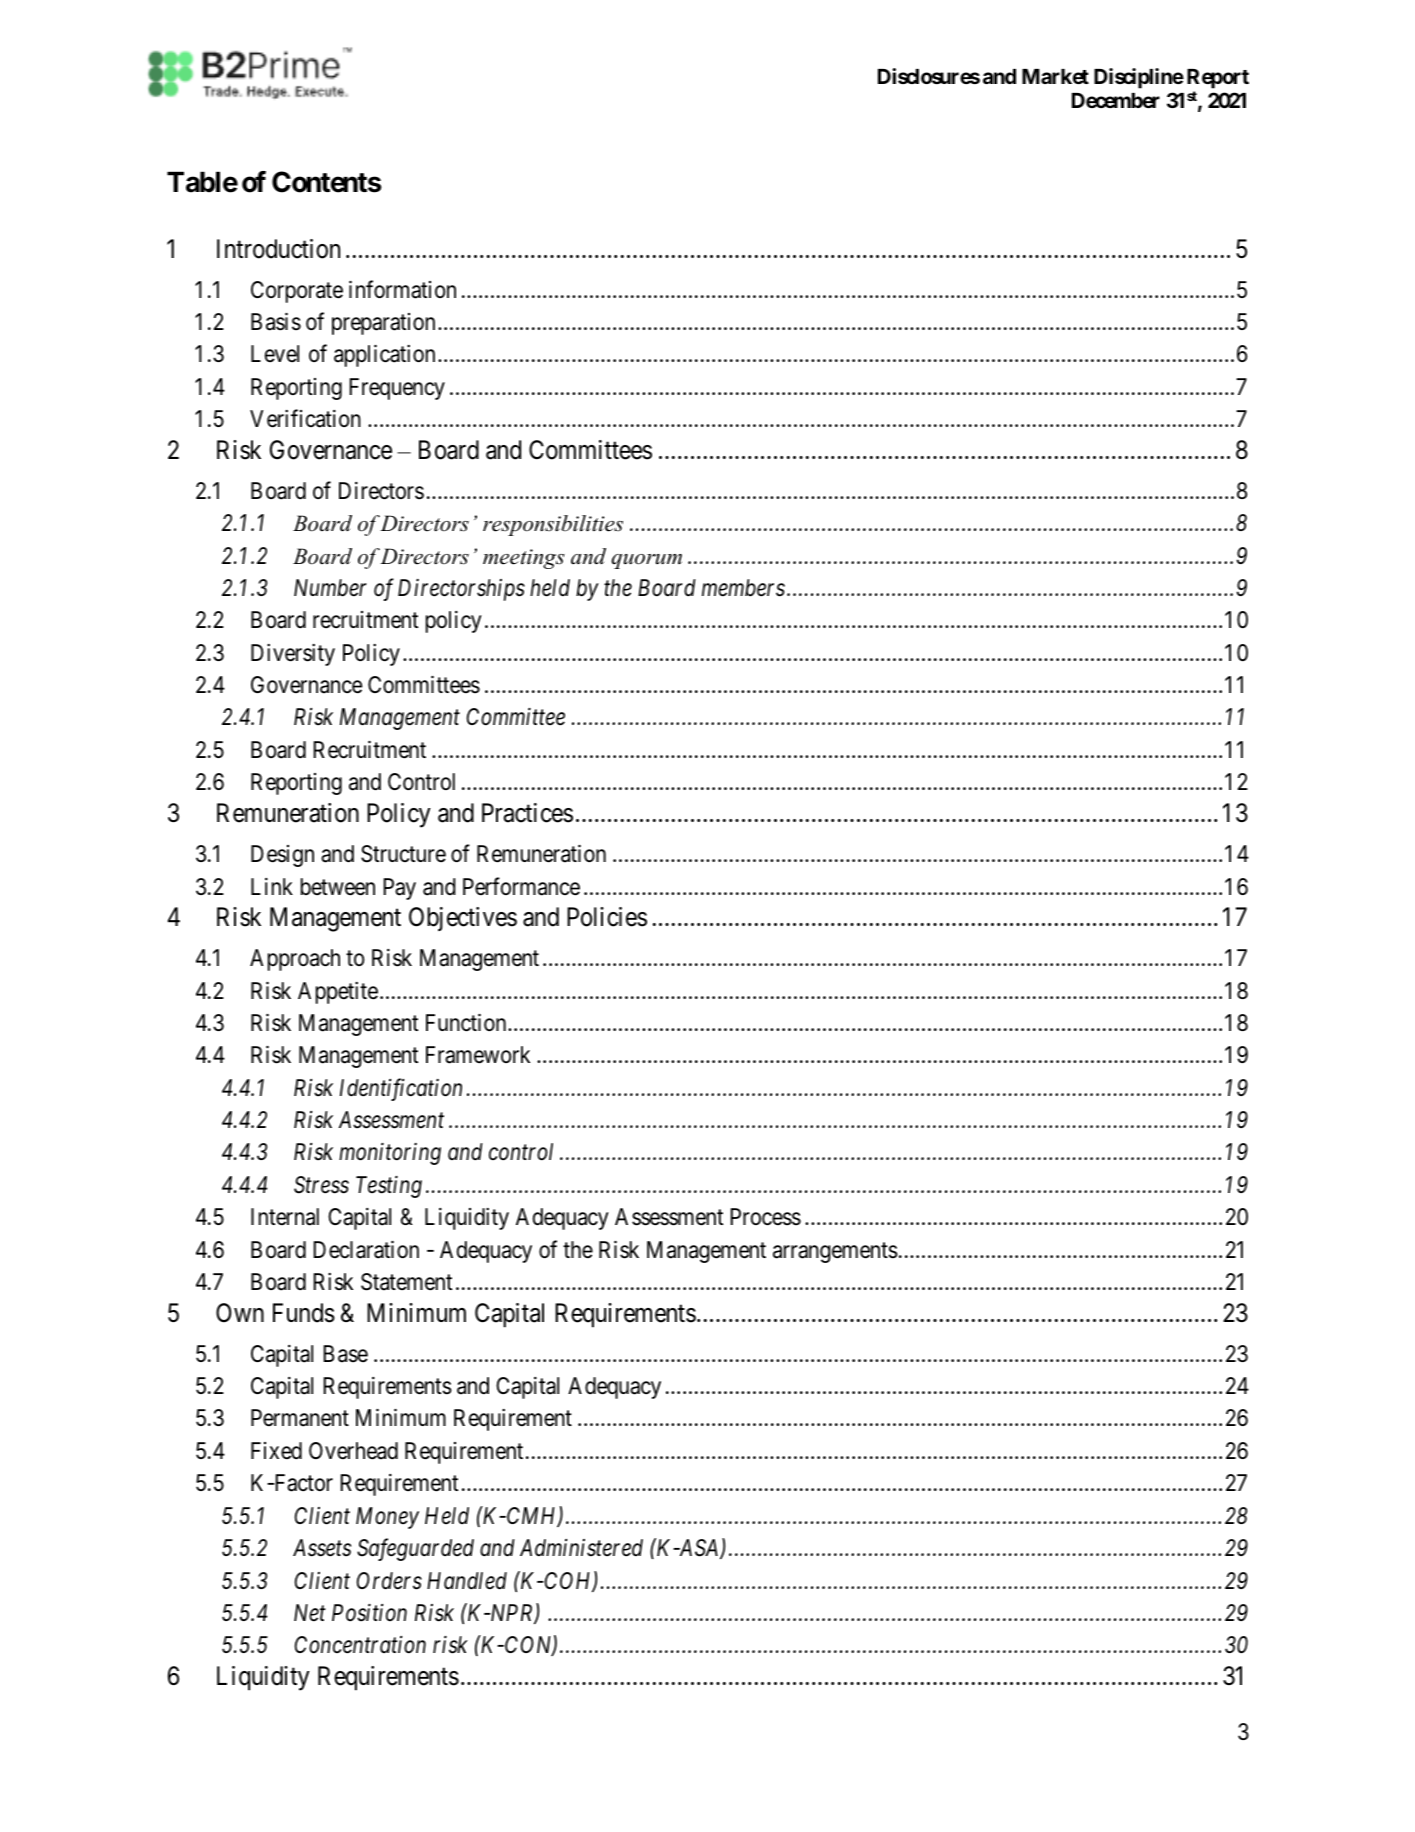  What do you see at coordinates (581, 1548) in the screenshot?
I see `Administered` at bounding box center [581, 1548].
